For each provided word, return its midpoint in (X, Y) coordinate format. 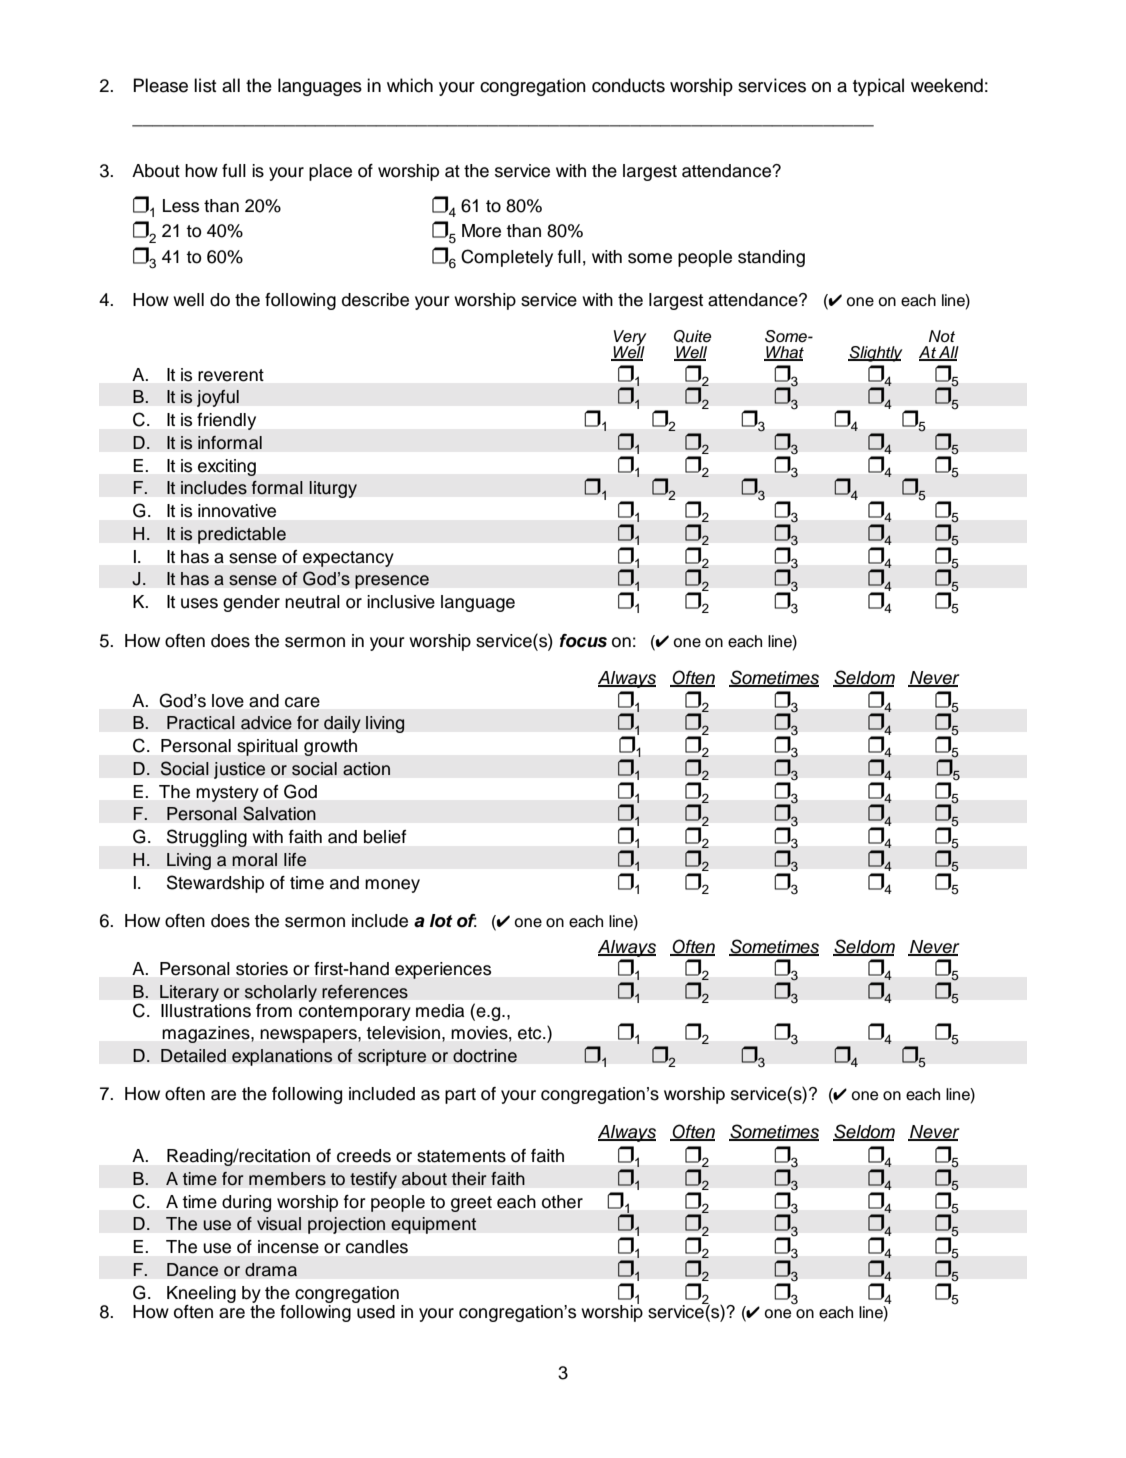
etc (531, 1033)
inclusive (401, 602)
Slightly (875, 354)
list (205, 85)
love (228, 701)
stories (262, 969)
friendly (226, 421)
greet (471, 1204)
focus (583, 641)
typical (878, 87)
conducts (628, 85)
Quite (693, 336)
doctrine (485, 1056)
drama (271, 1270)
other (562, 1202)
